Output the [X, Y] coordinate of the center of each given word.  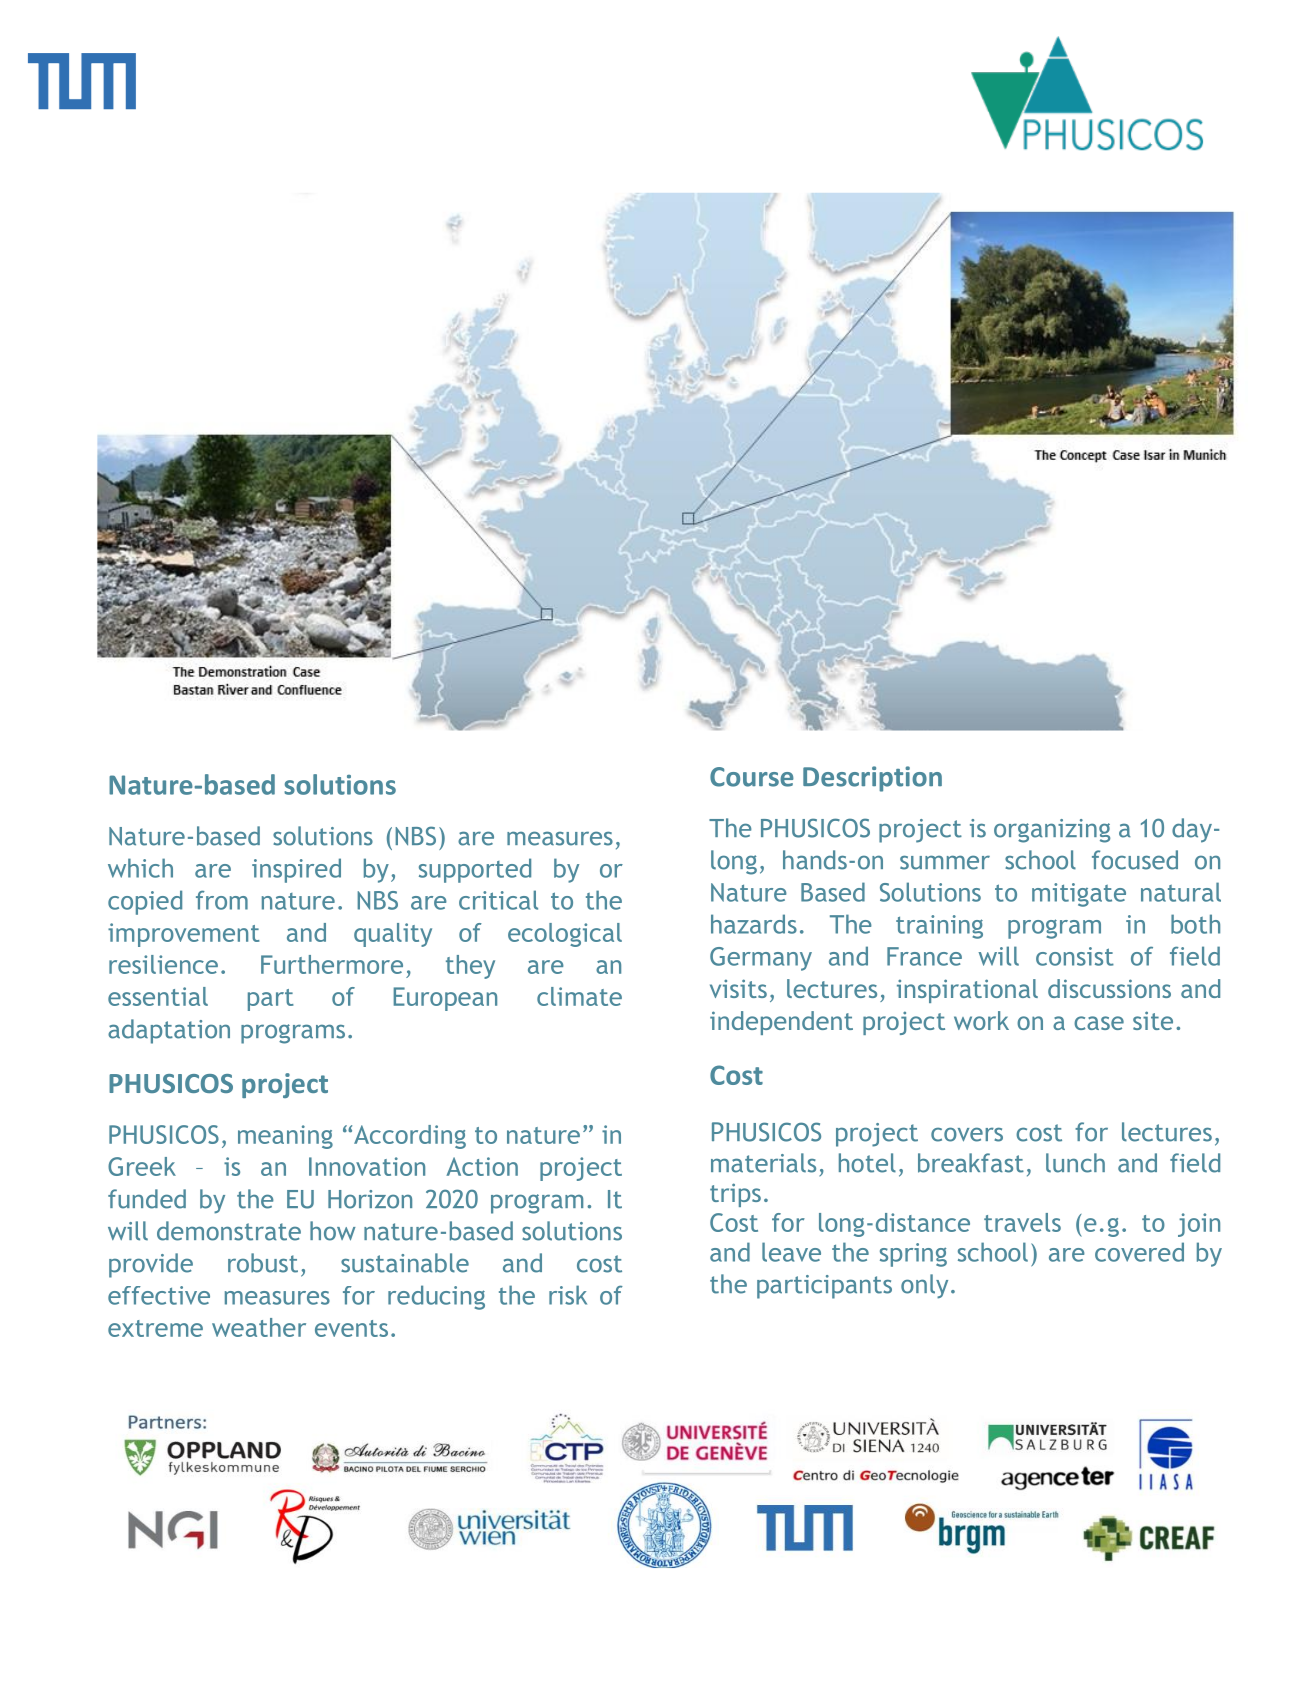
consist [1075, 956]
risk [568, 1295]
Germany [761, 959]
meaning [285, 1137]
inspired [296, 870]
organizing [1052, 831]
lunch [1075, 1163]
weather [259, 1327]
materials [763, 1163]
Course [752, 777]
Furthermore [332, 964]
